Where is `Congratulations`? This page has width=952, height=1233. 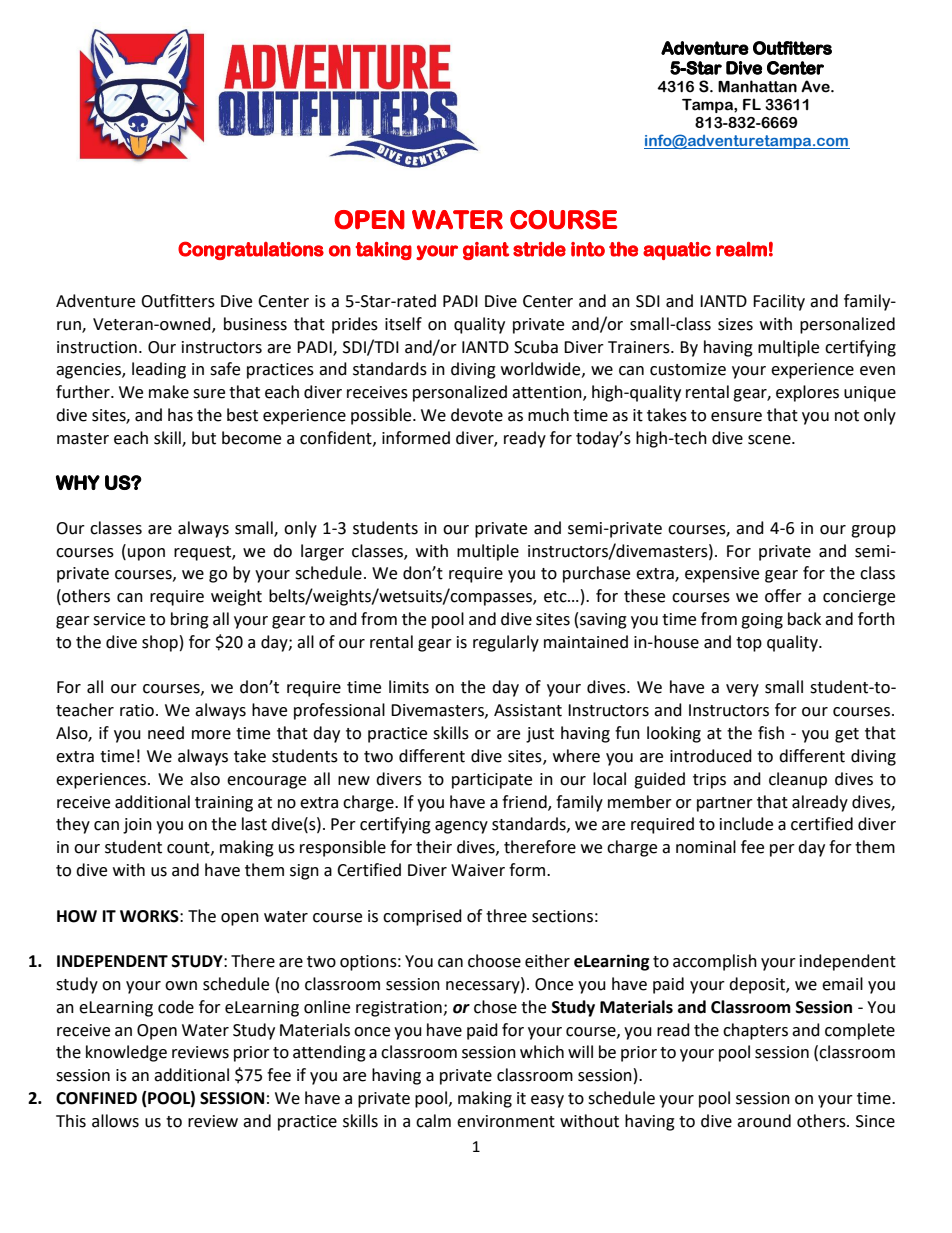 Congratulations is located at coordinates (251, 250).
